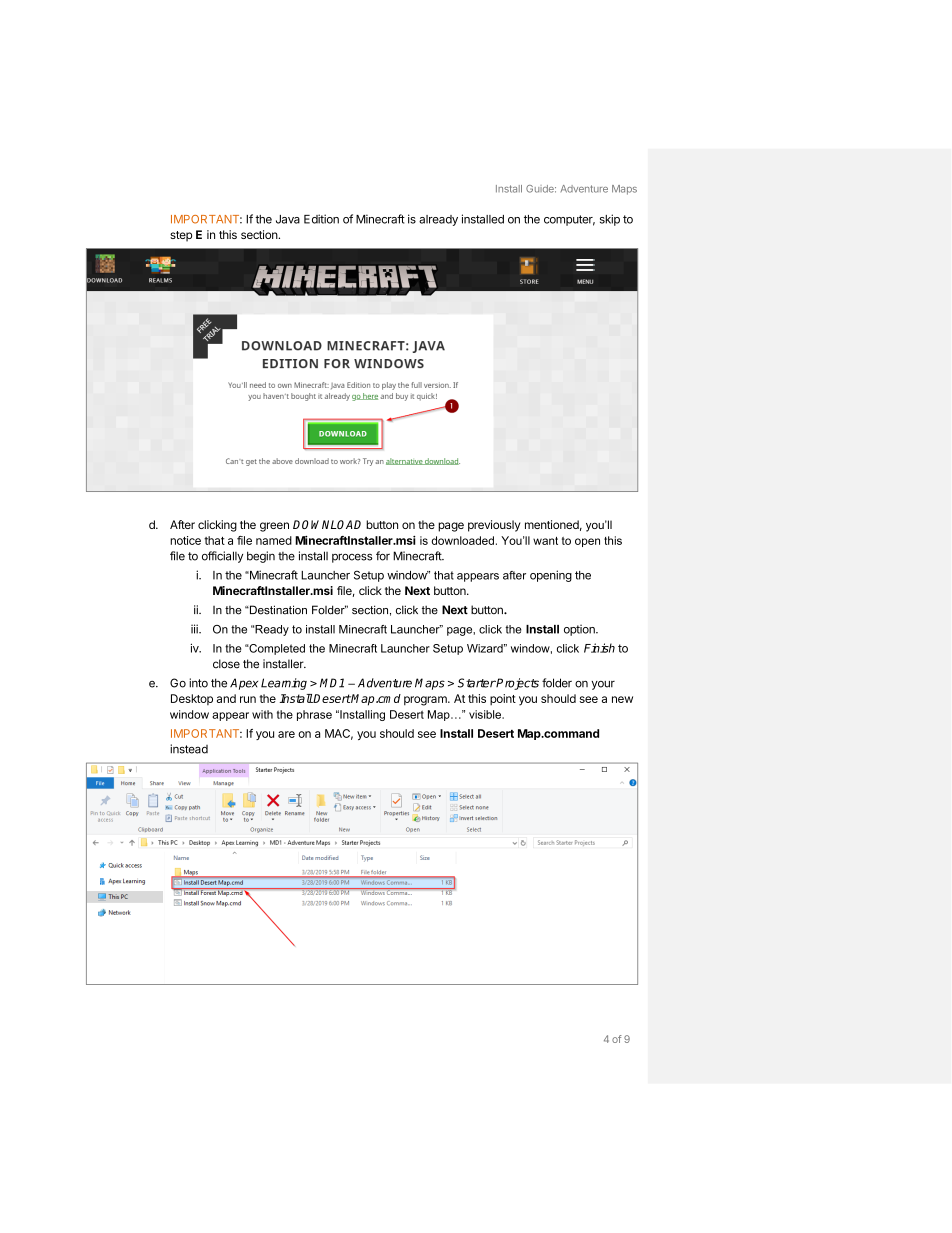 The width and height of the screenshot is (952, 1233). What do you see at coordinates (352, 558) in the screenshot?
I see `process` at bounding box center [352, 558].
